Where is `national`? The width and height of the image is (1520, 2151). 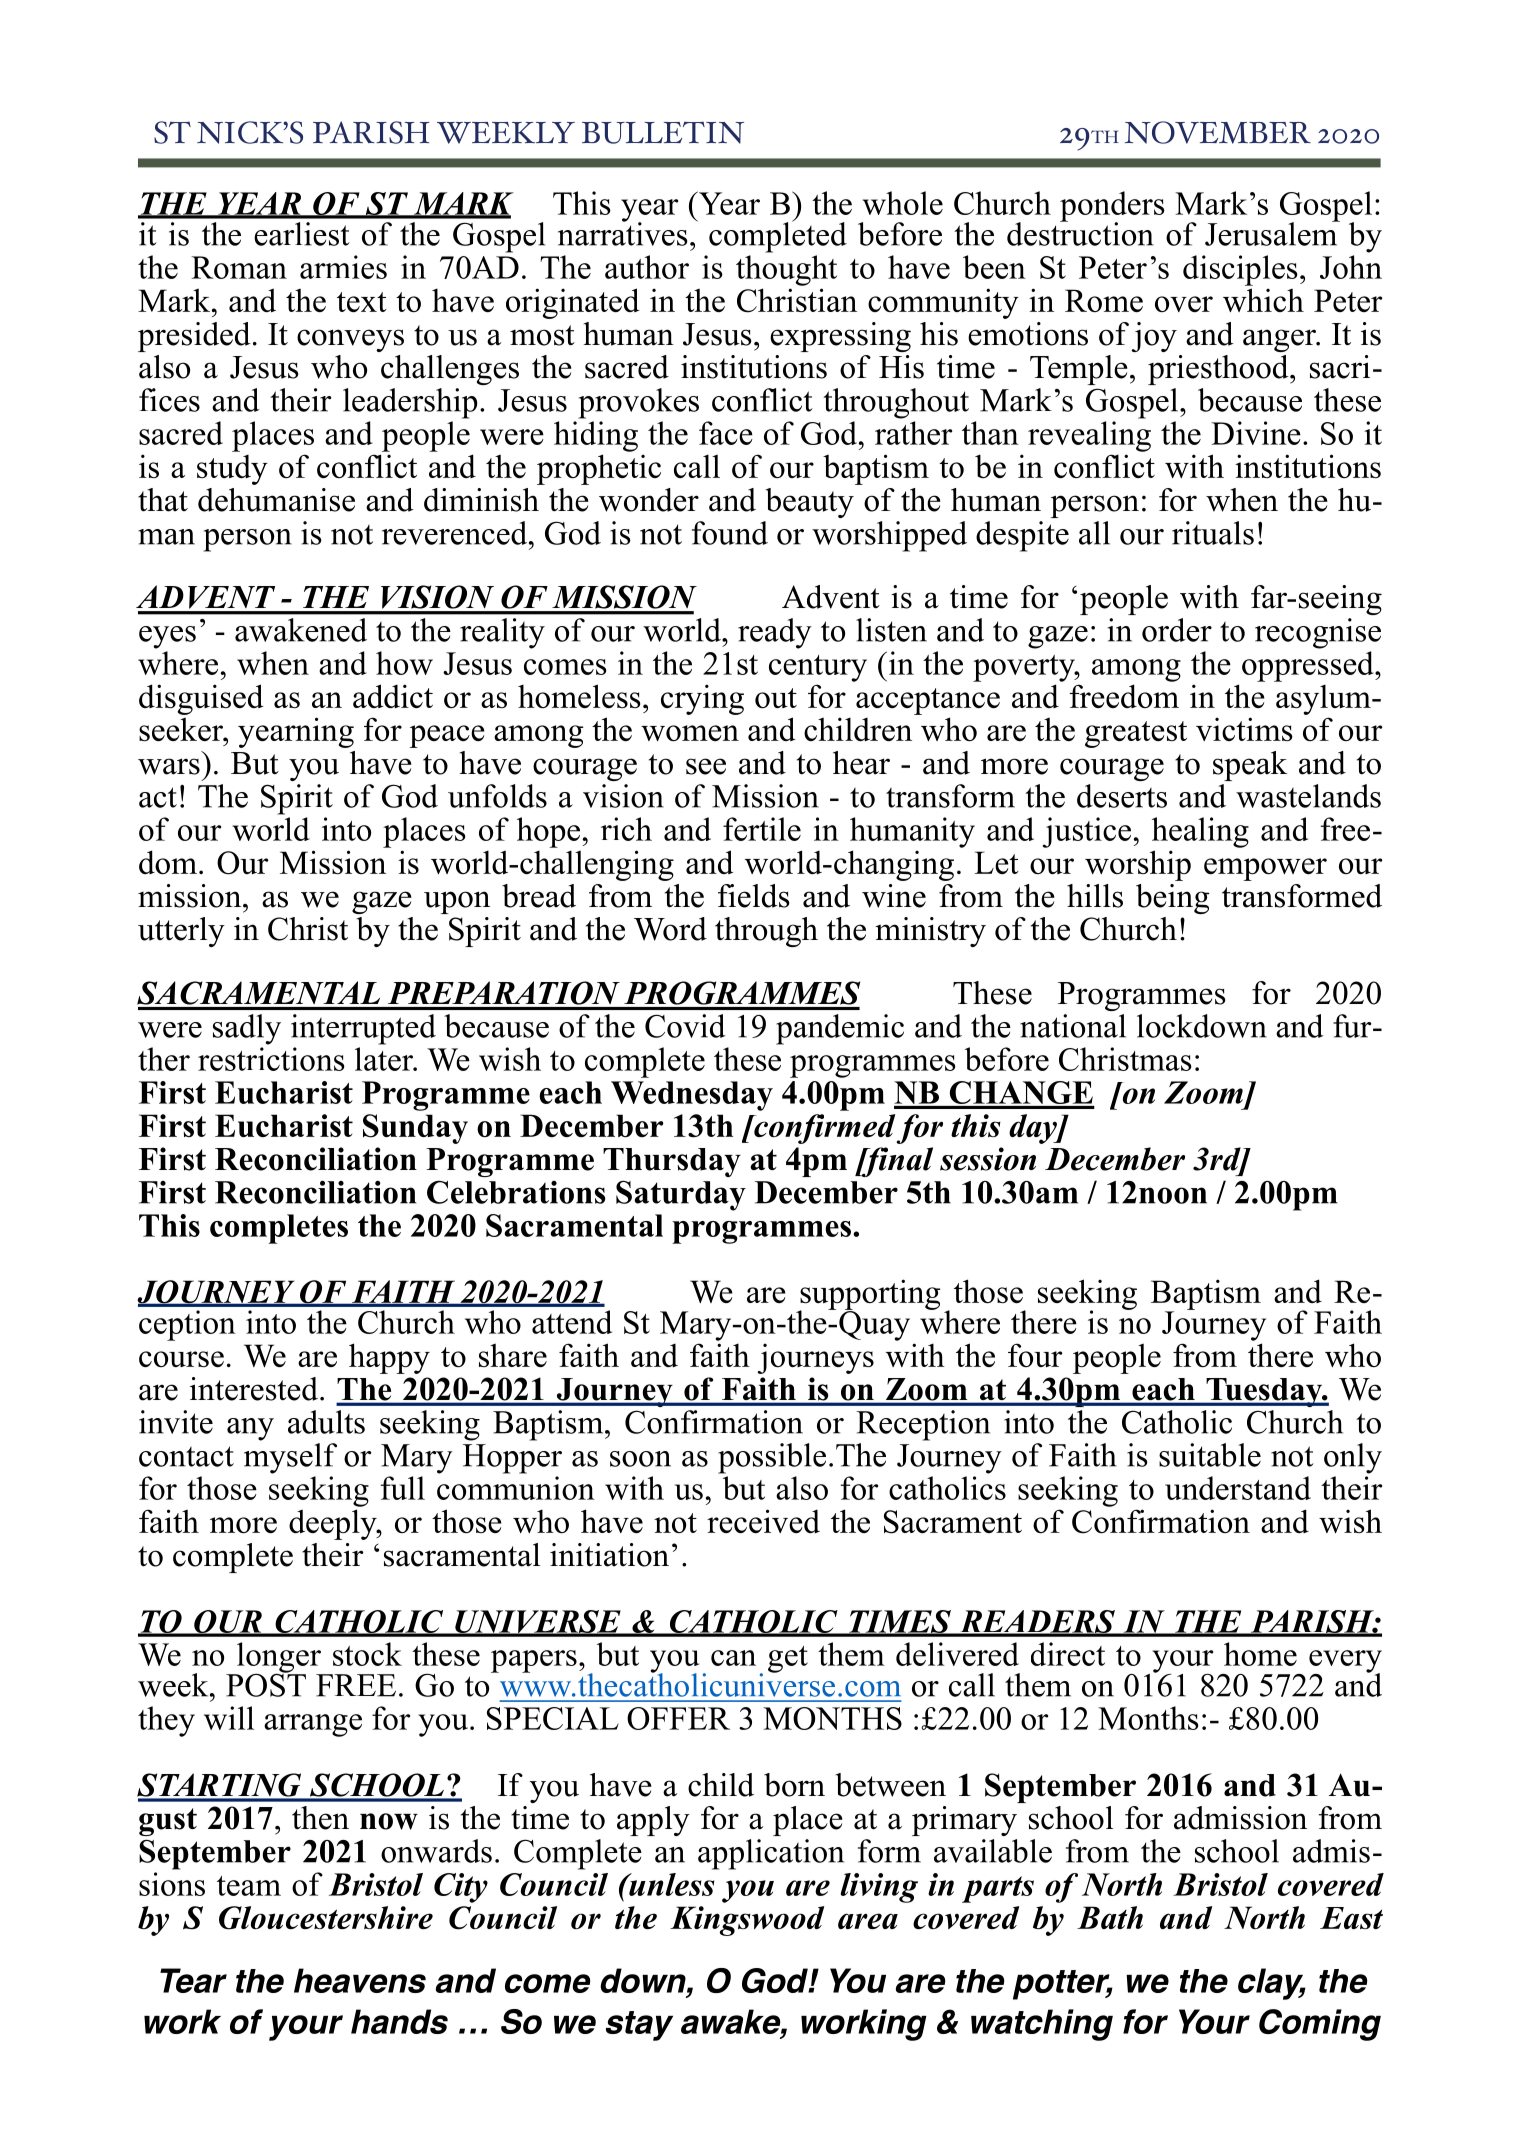 national is located at coordinates (1073, 1026).
